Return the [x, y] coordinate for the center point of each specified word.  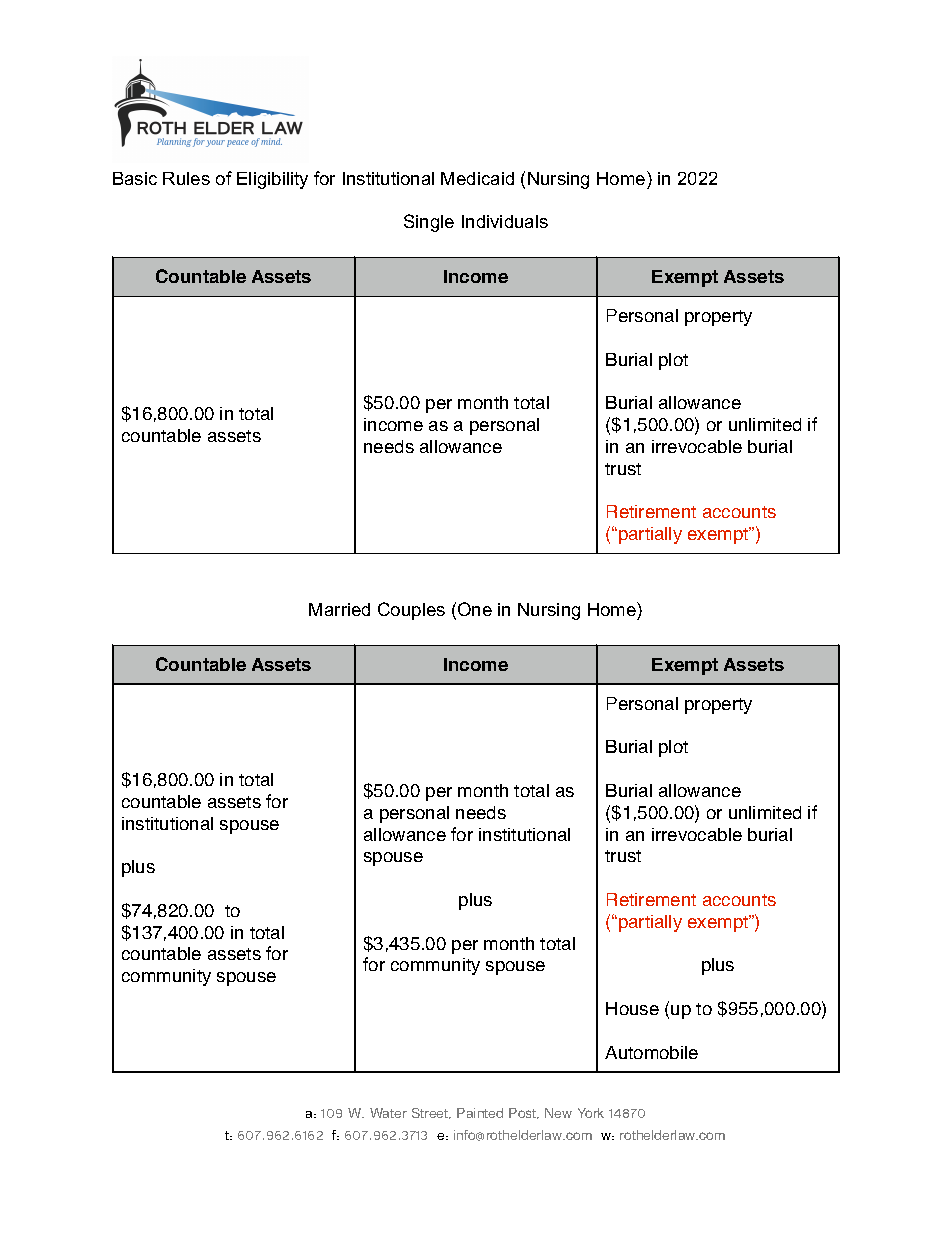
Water [388, 1113]
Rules [186, 178]
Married [339, 609]
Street [431, 1113]
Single [429, 223]
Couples [411, 611]
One [475, 609]
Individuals [505, 221]
